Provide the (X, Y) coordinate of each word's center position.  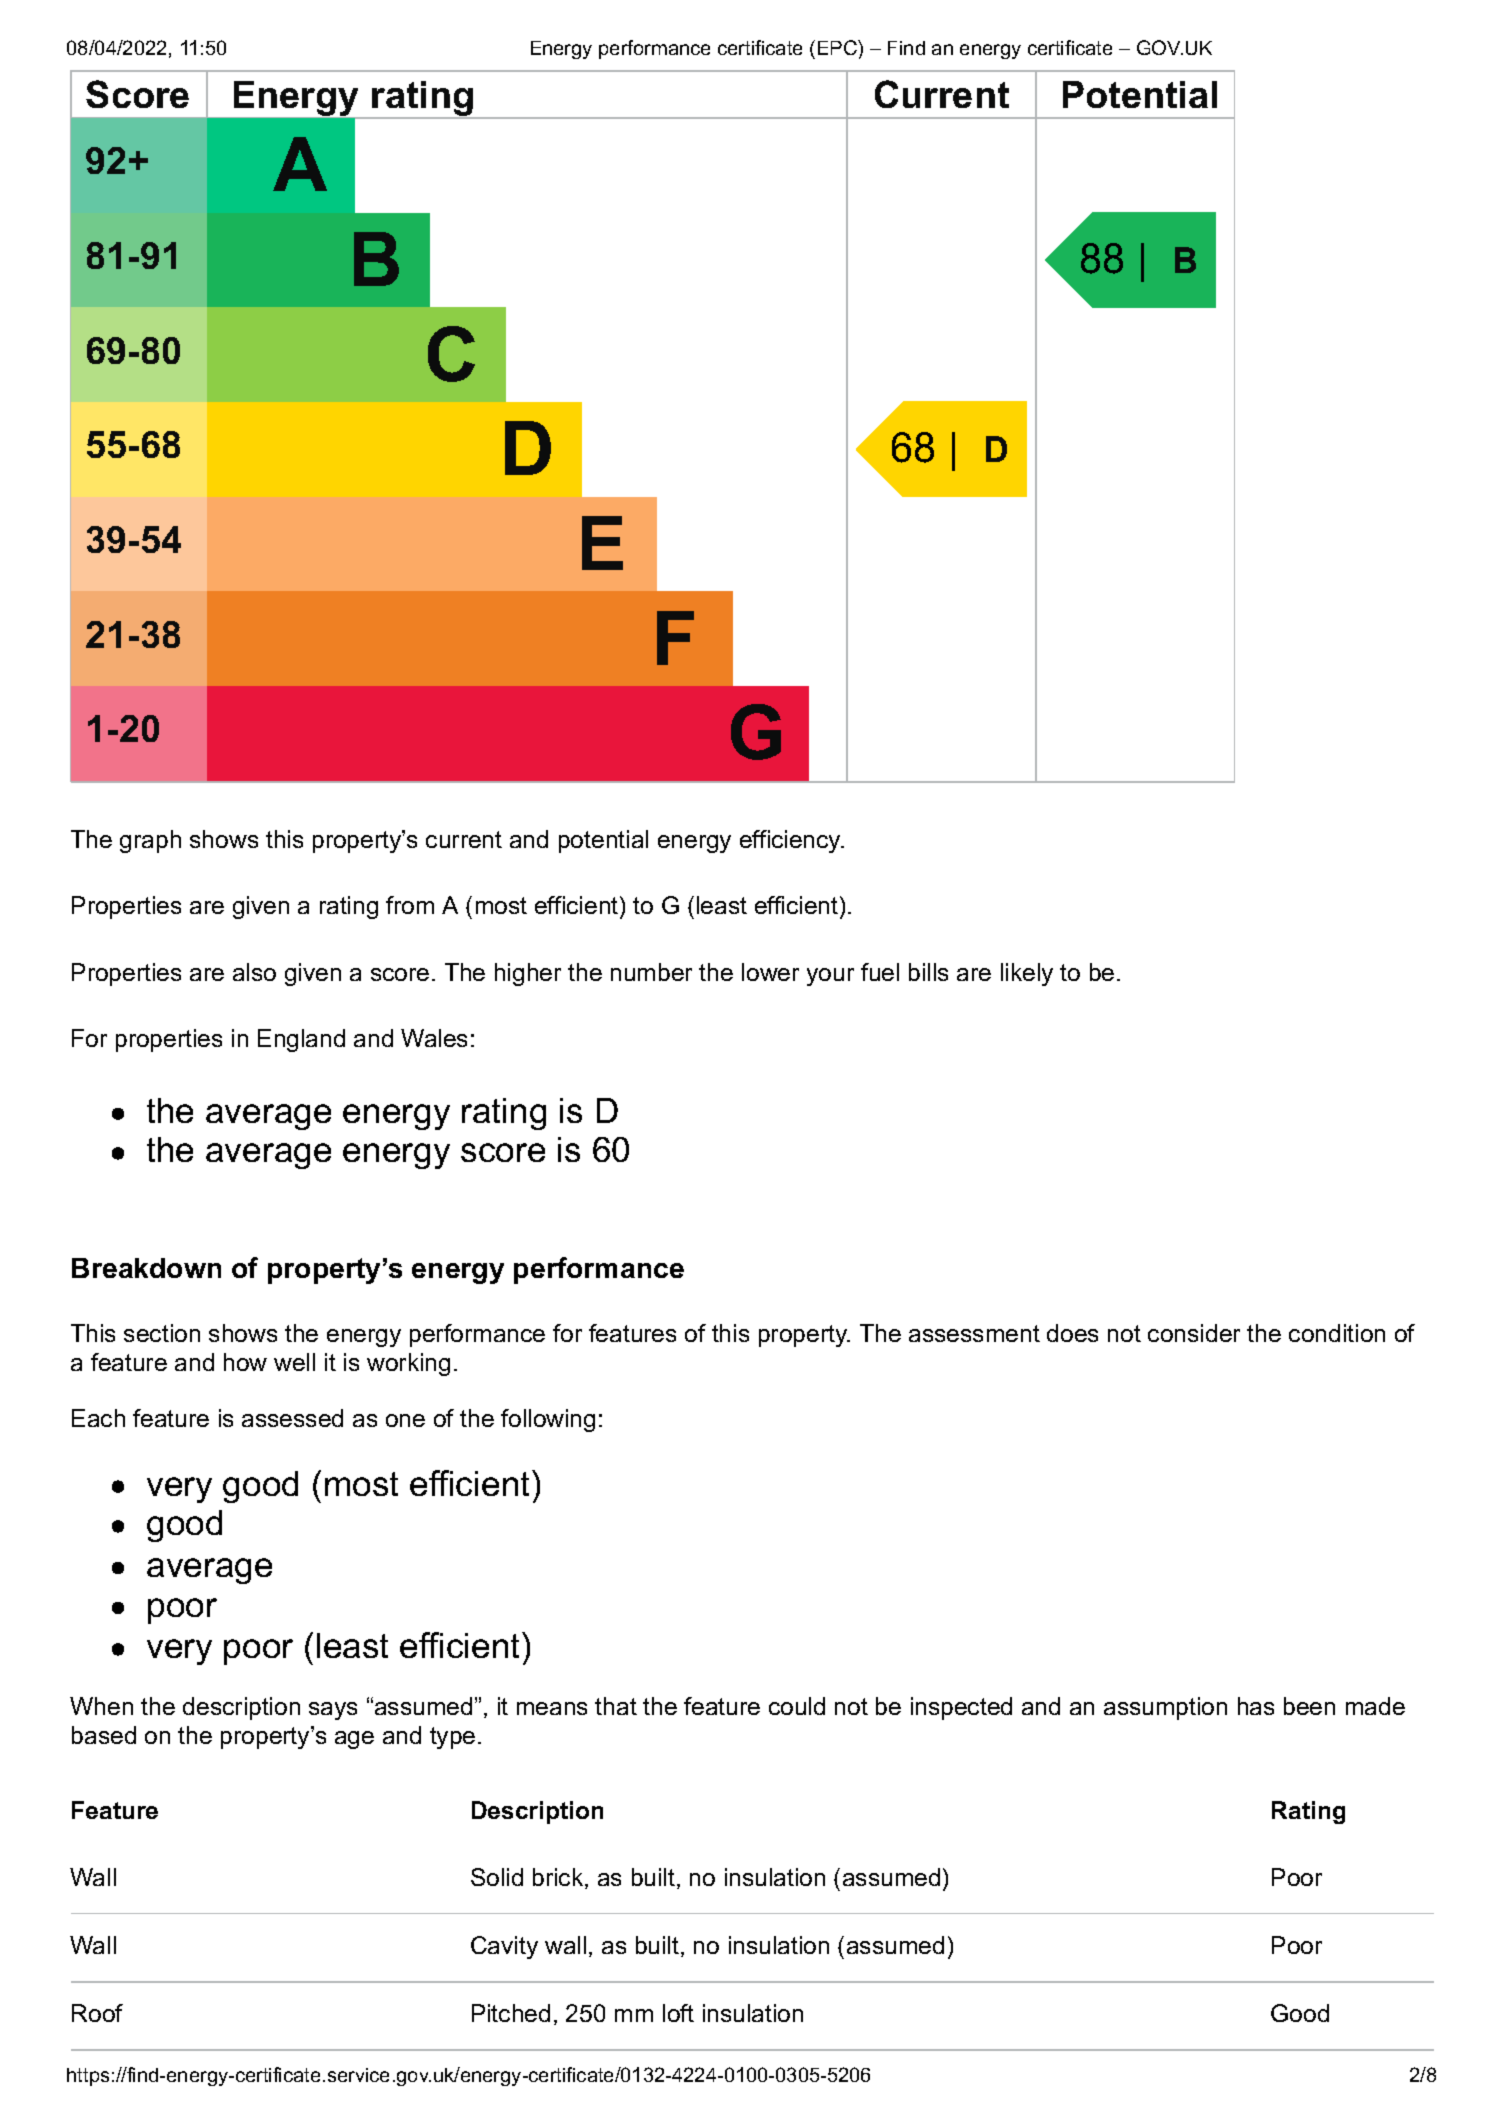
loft (678, 2013)
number (651, 972)
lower (770, 972)
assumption (1165, 1708)
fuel (880, 972)
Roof (97, 2013)
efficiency (791, 841)
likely (1027, 974)
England (301, 1040)
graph (150, 841)
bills (928, 972)
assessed (292, 1418)
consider (1194, 1333)
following (548, 1420)
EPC (838, 47)
